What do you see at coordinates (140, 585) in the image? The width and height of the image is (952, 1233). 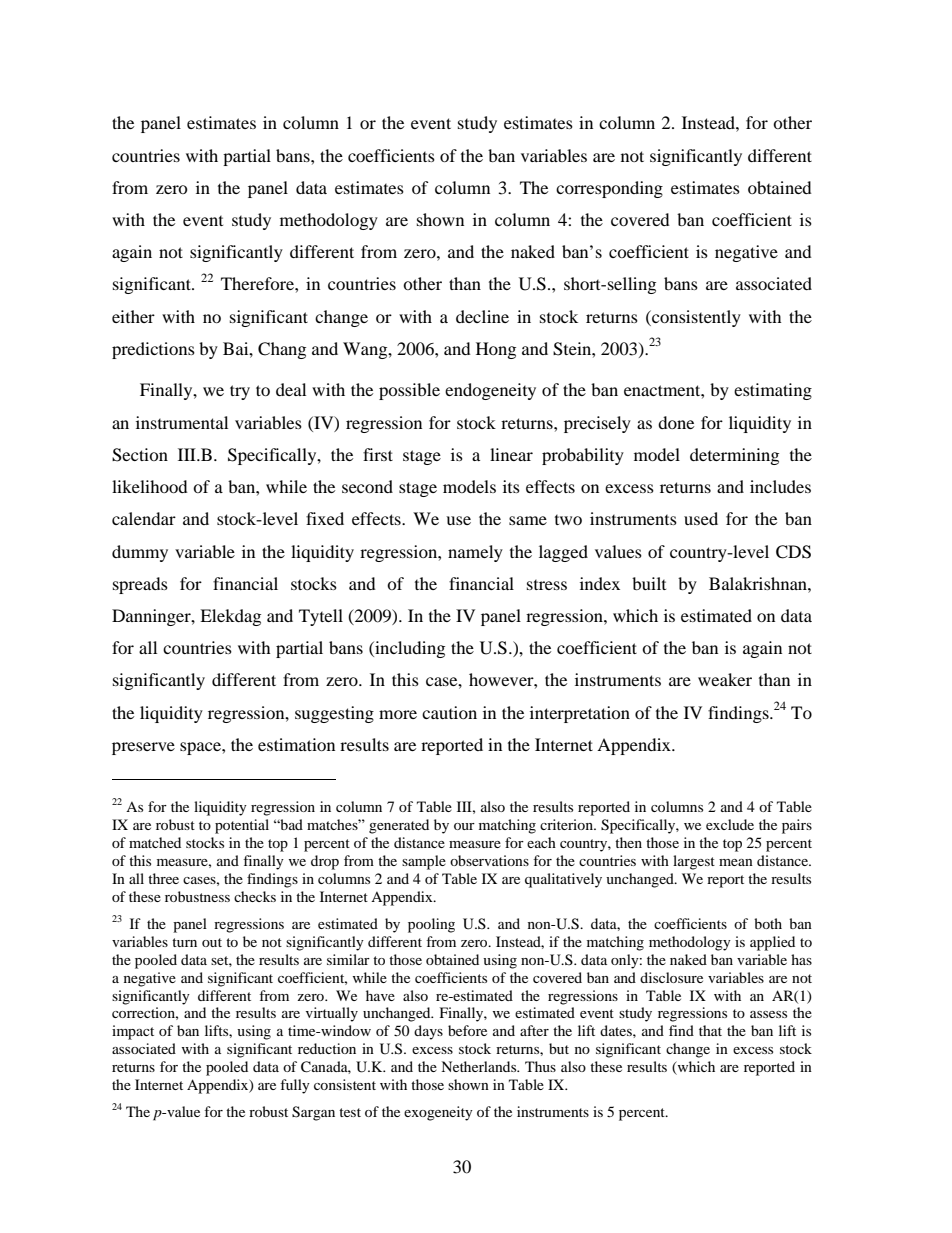 I see `spreads` at bounding box center [140, 585].
